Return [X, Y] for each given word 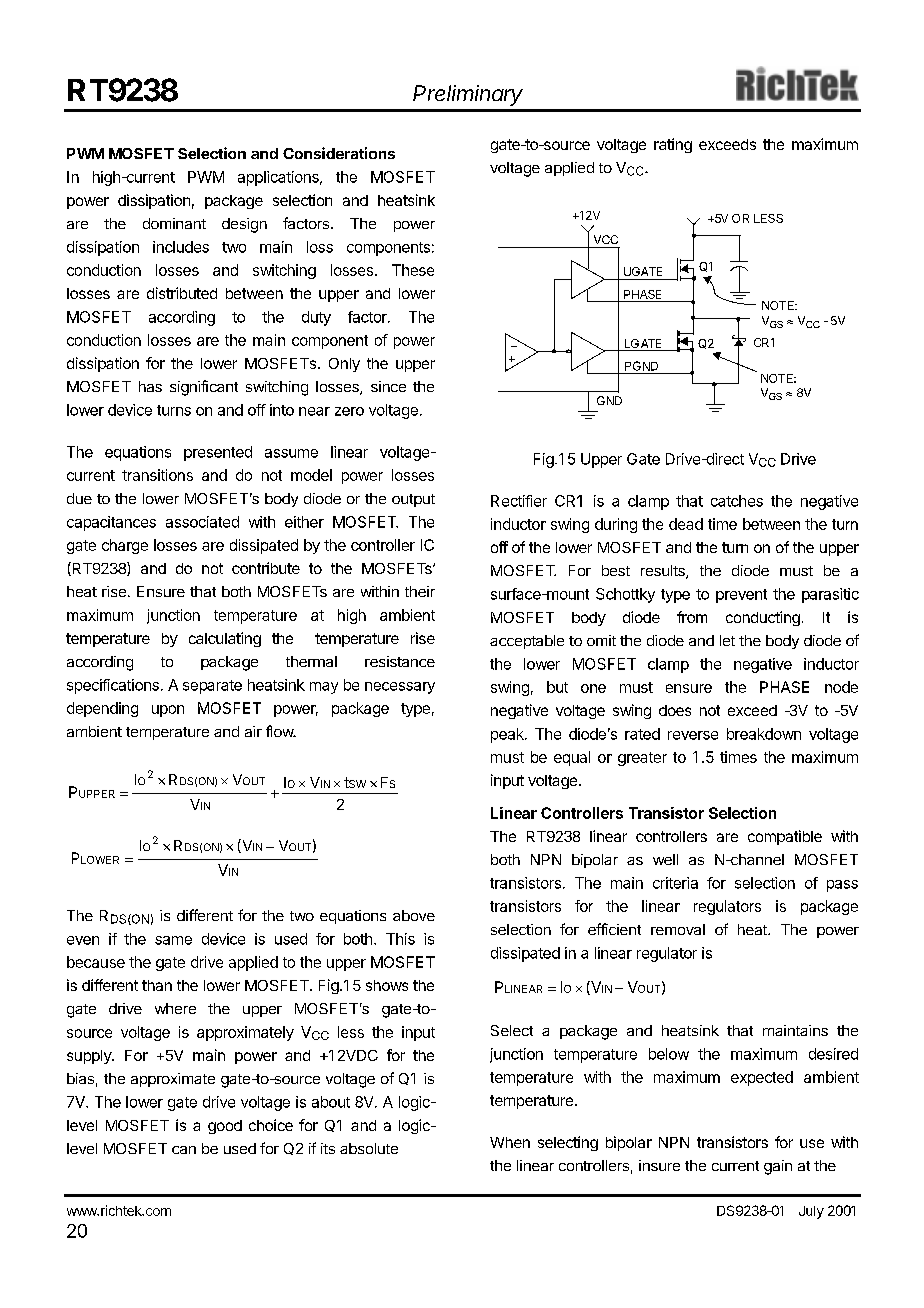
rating [673, 145]
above [414, 915]
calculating [225, 639]
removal [678, 929]
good [225, 1127]
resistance [400, 661]
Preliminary [468, 95]
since [388, 386]
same [173, 940]
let [727, 640]
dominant [174, 223]
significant [204, 388]
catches [737, 501]
